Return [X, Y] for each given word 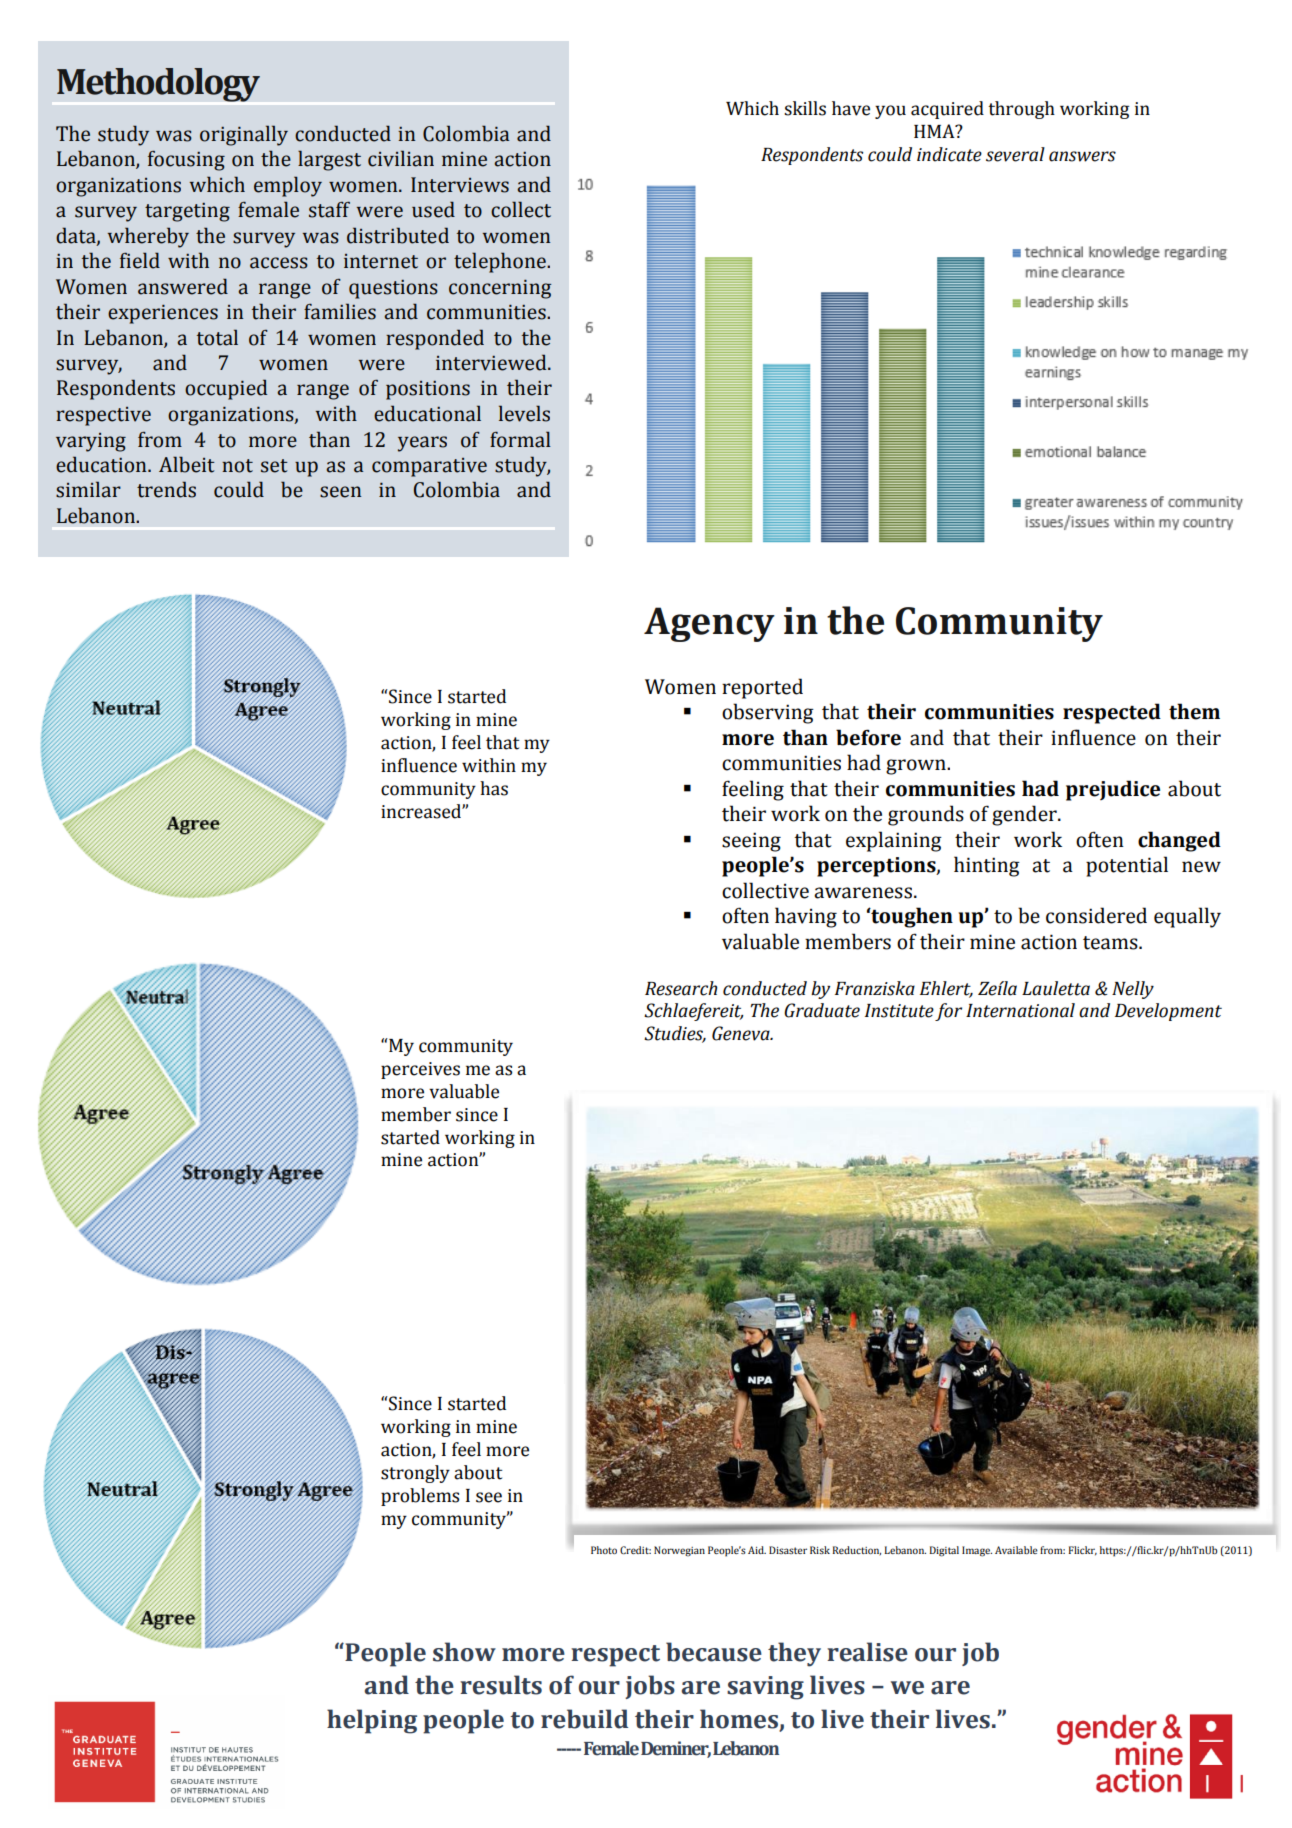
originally [244, 135]
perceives [420, 1070]
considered [1096, 915]
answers [1082, 156]
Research [681, 988]
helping [372, 1721]
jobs [650, 1687]
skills [805, 108]
